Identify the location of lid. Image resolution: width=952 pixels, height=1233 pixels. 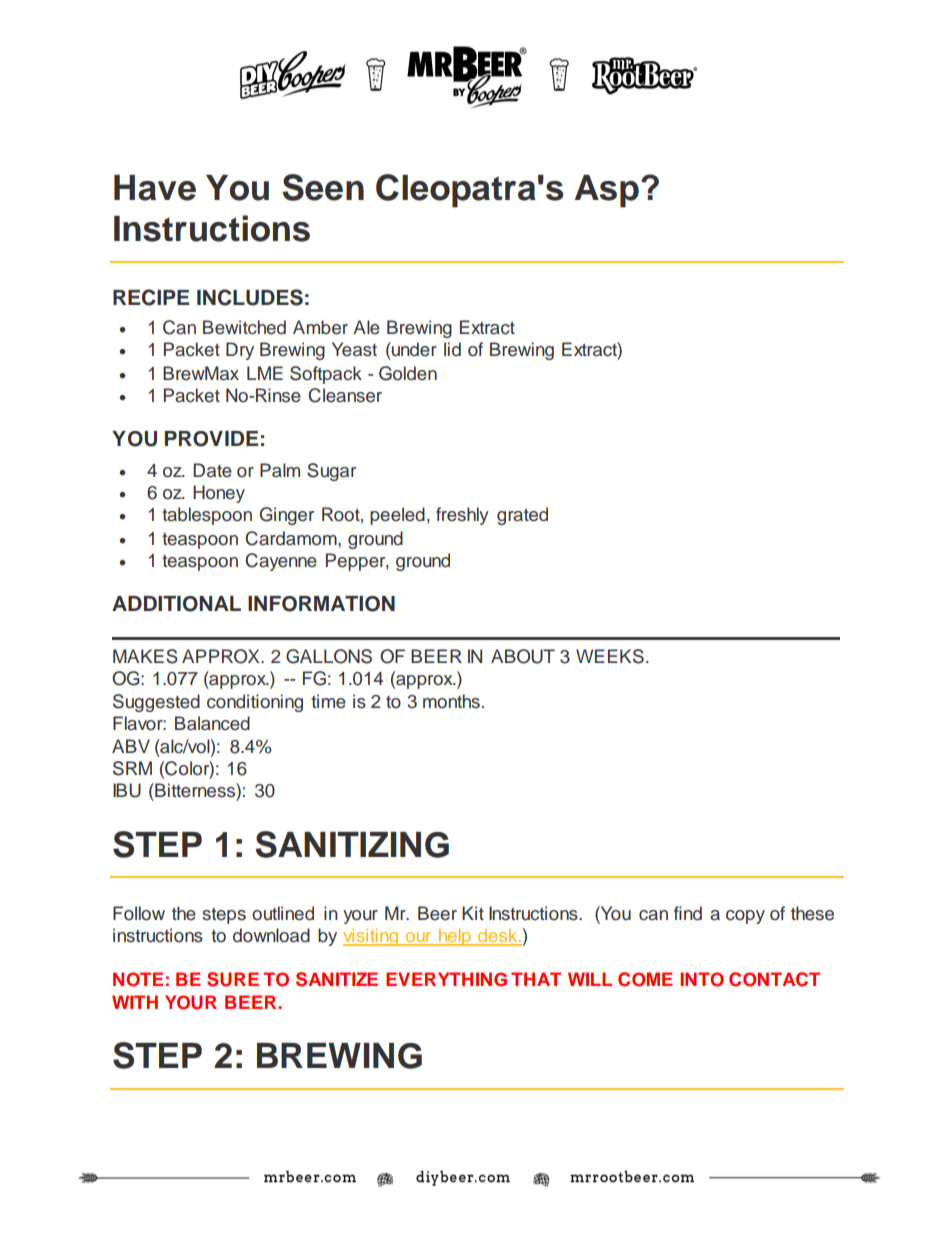
(452, 349).
